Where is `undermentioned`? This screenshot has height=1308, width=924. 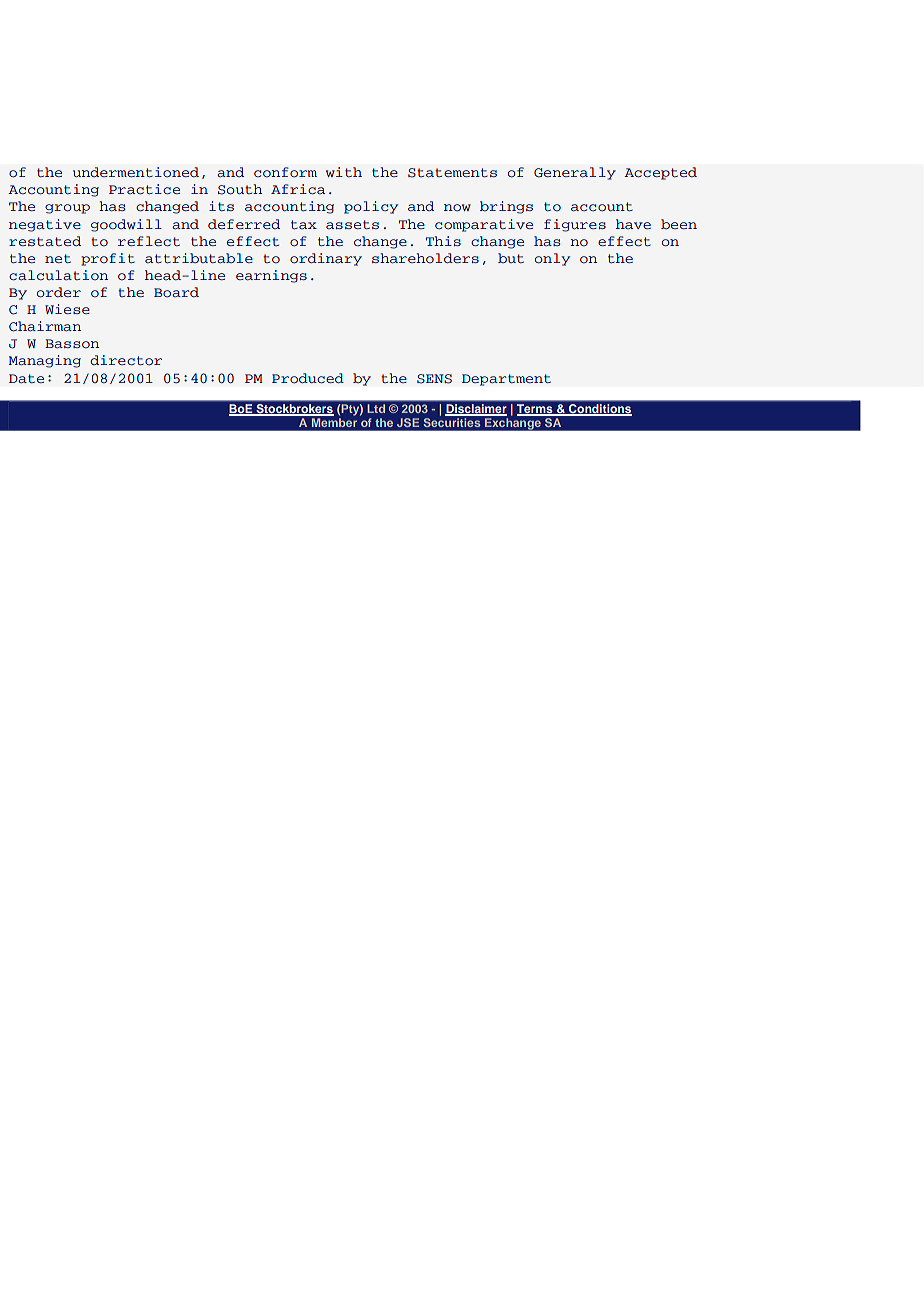 undermentioned is located at coordinates (136, 172).
